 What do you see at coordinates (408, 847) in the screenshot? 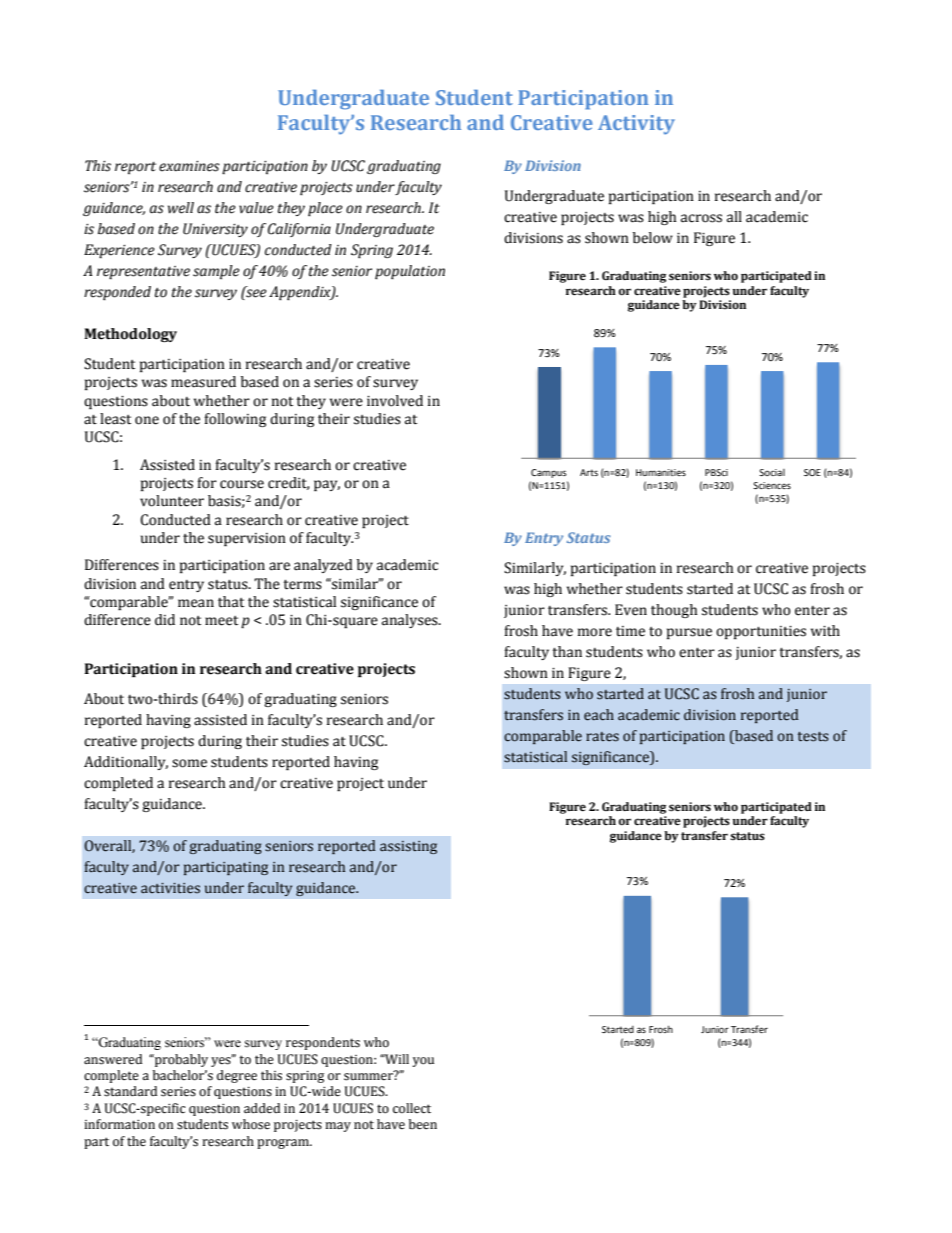
I see `assisting` at bounding box center [408, 847].
